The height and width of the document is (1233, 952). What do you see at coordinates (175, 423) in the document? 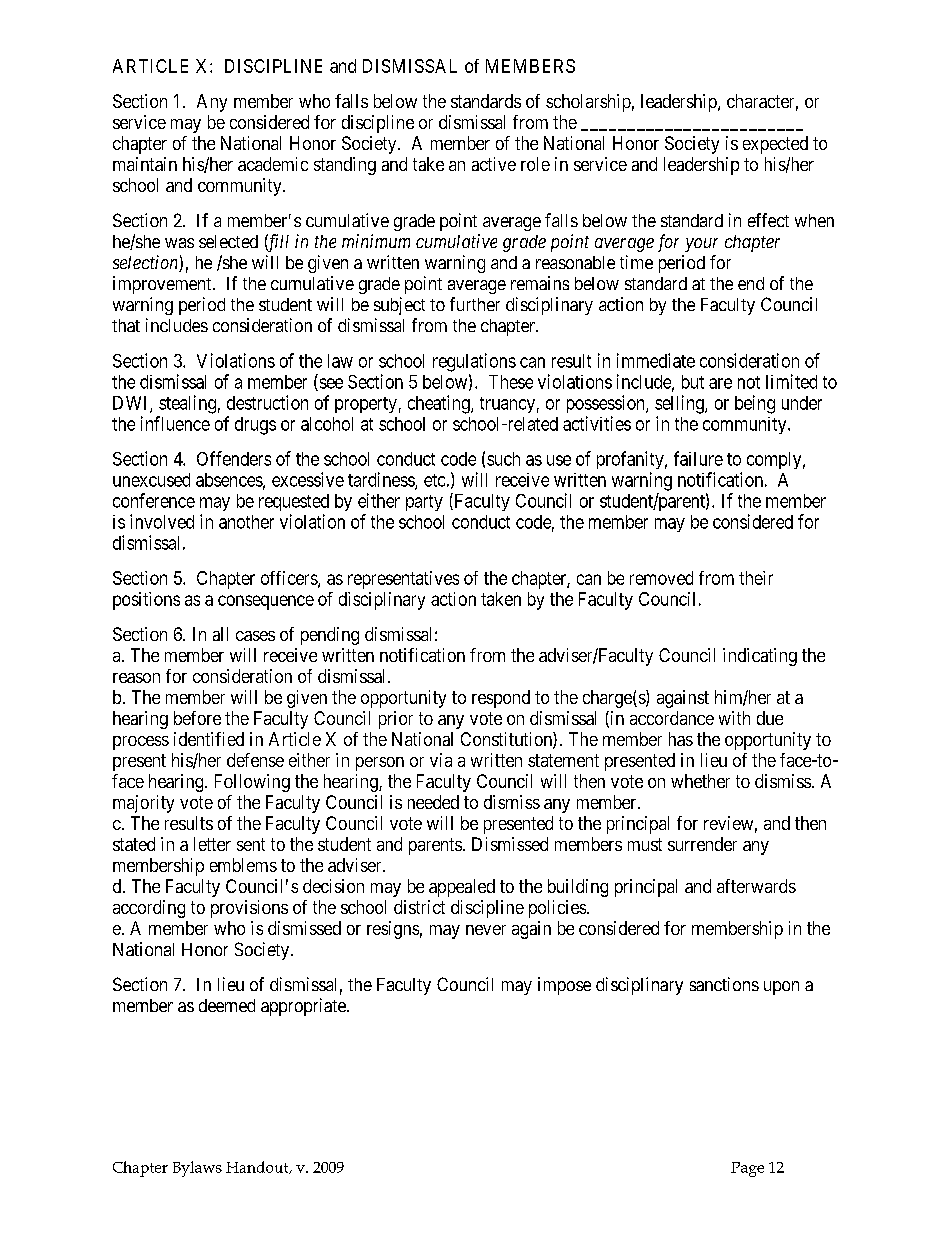
I see `influence` at bounding box center [175, 423].
